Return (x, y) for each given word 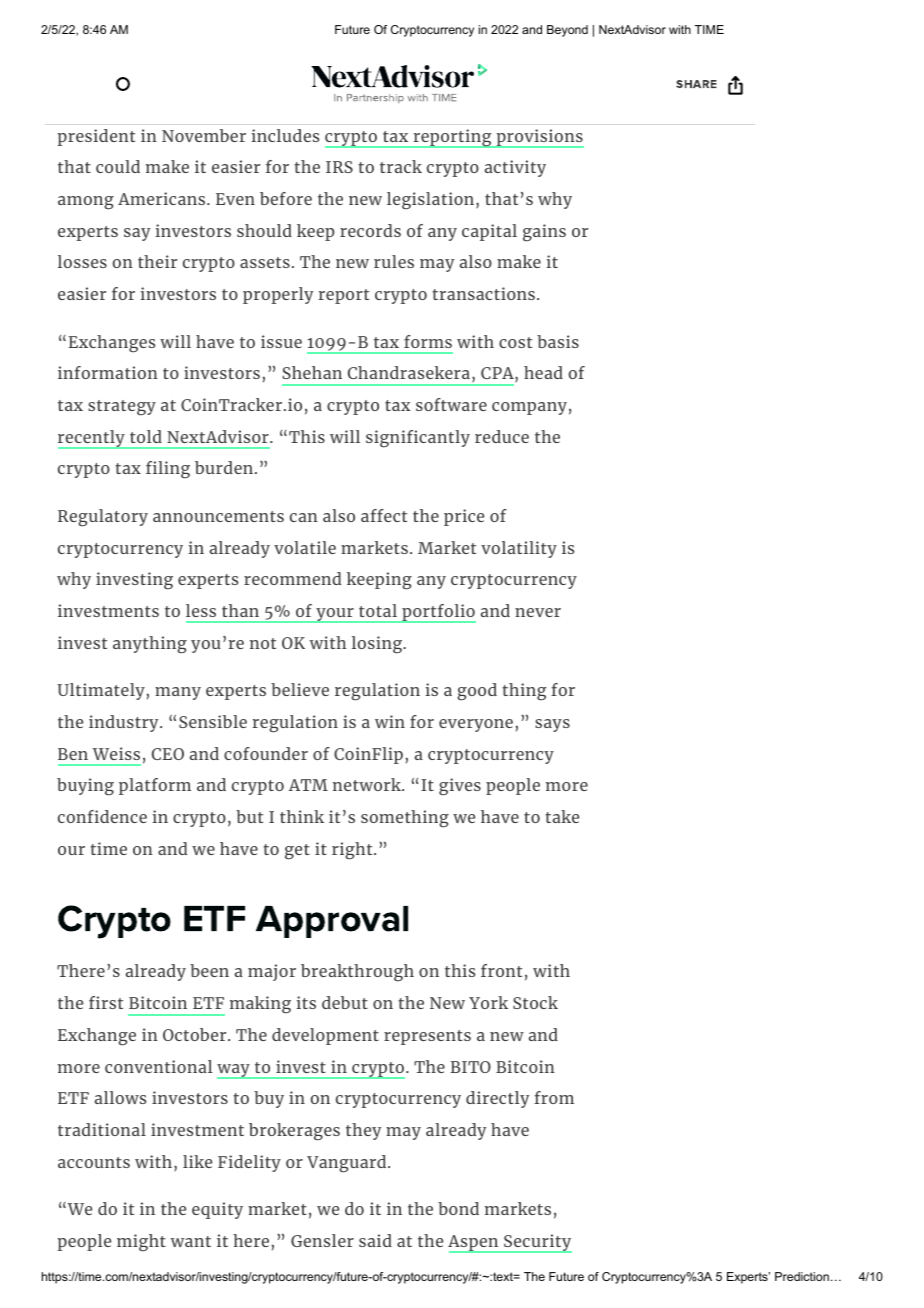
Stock (535, 1002)
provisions (539, 138)
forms (428, 341)
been (209, 970)
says (552, 725)
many (178, 693)
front (501, 970)
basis (558, 341)
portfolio (438, 613)
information (108, 372)
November (204, 135)
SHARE (696, 84)
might (141, 1243)
